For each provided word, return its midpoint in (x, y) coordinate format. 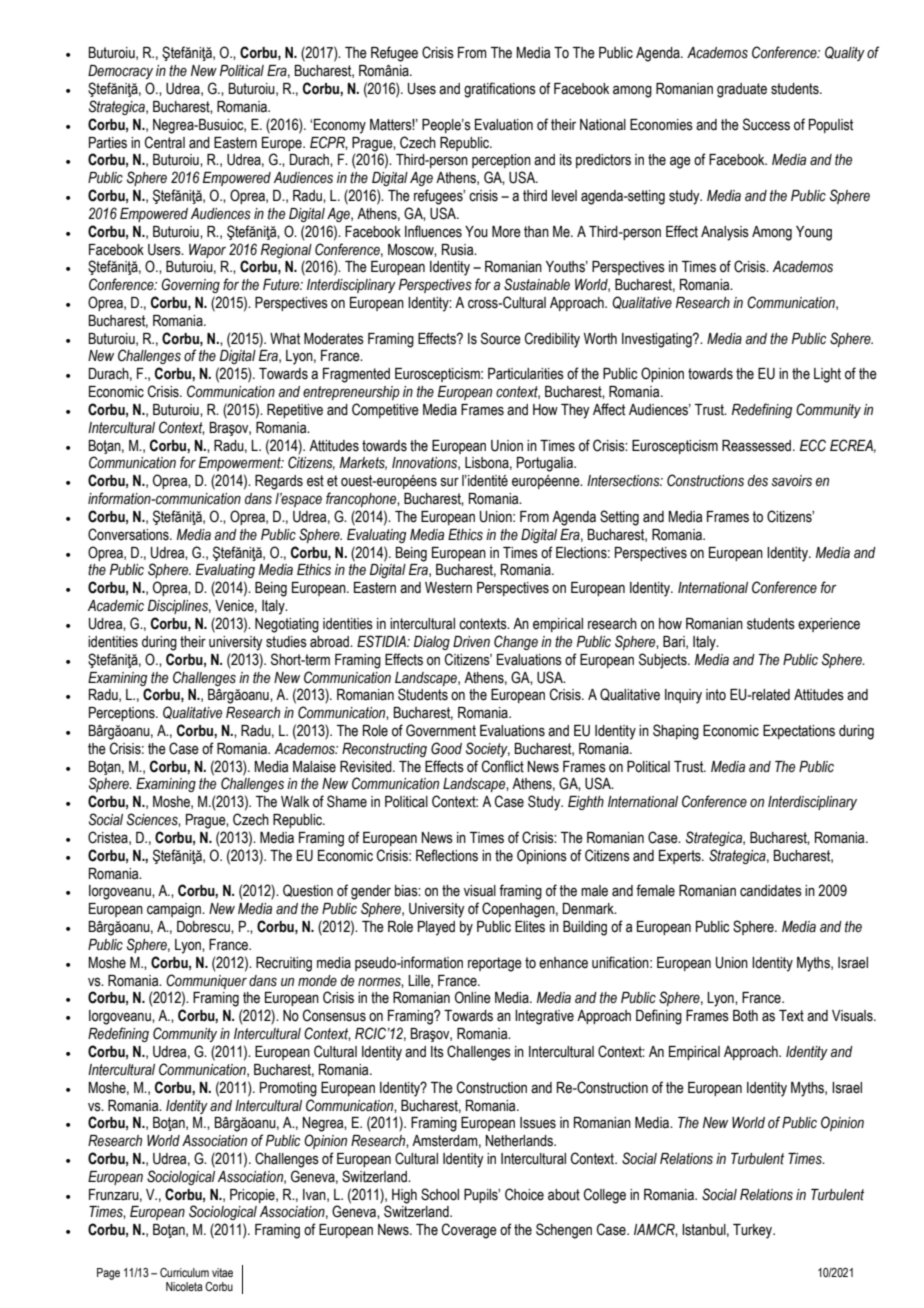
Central (165, 142)
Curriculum (184, 1272)
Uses (422, 89)
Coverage (469, 1231)
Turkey (754, 1231)
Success (766, 124)
